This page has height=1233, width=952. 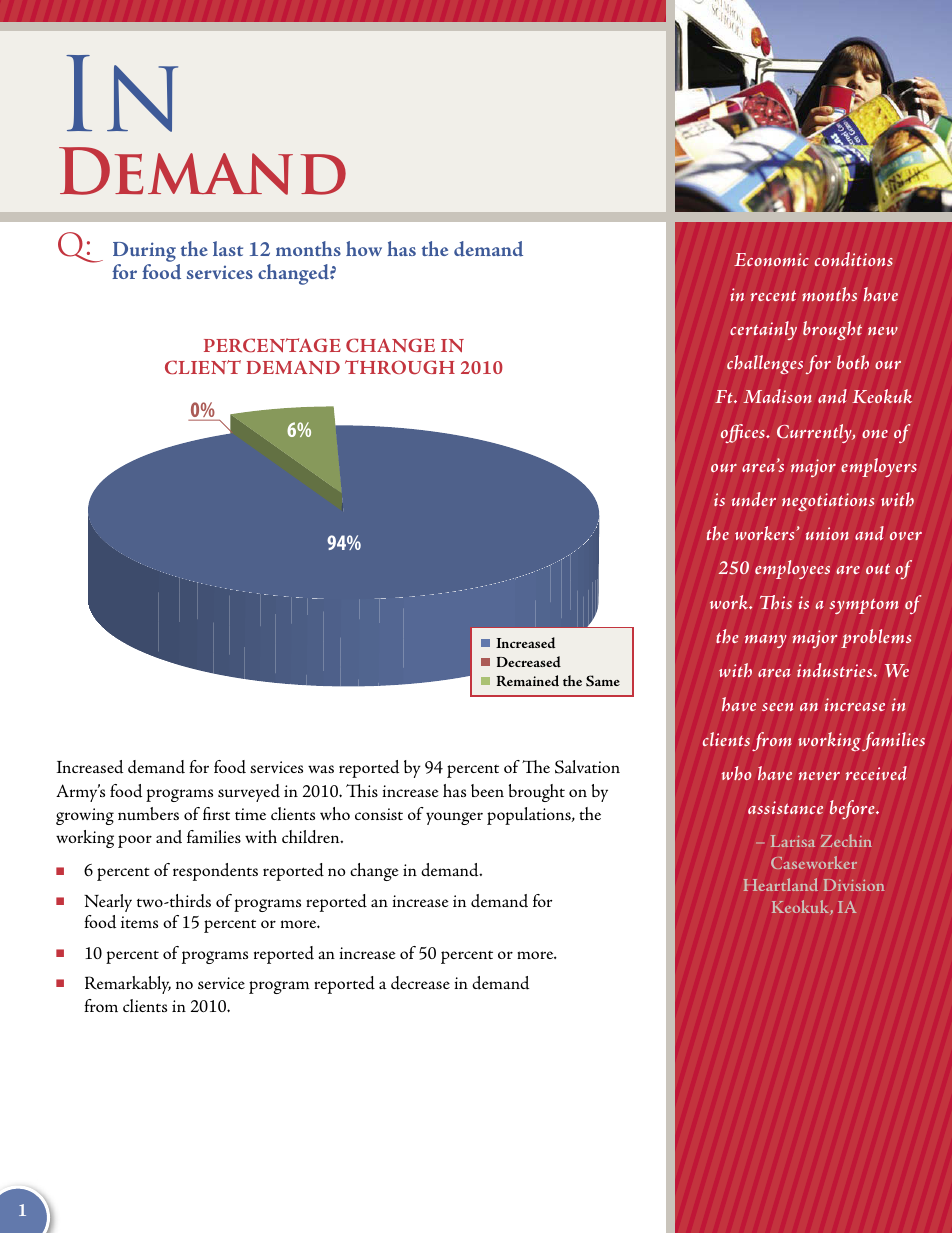 What do you see at coordinates (144, 253) in the page?
I see `During` at bounding box center [144, 253].
